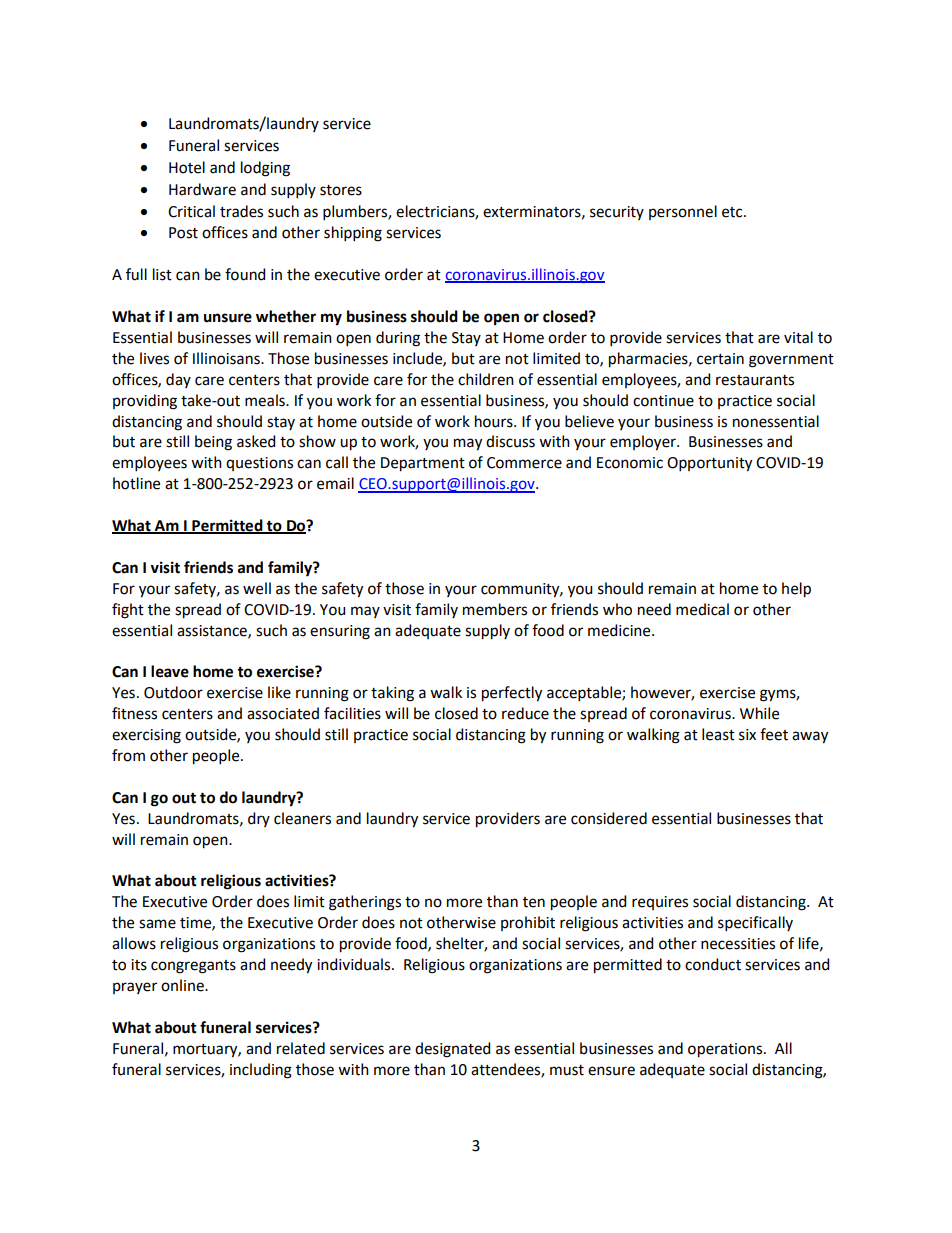 The height and width of the document is (1233, 952). What do you see at coordinates (341, 190) in the document?
I see `stores` at bounding box center [341, 190].
